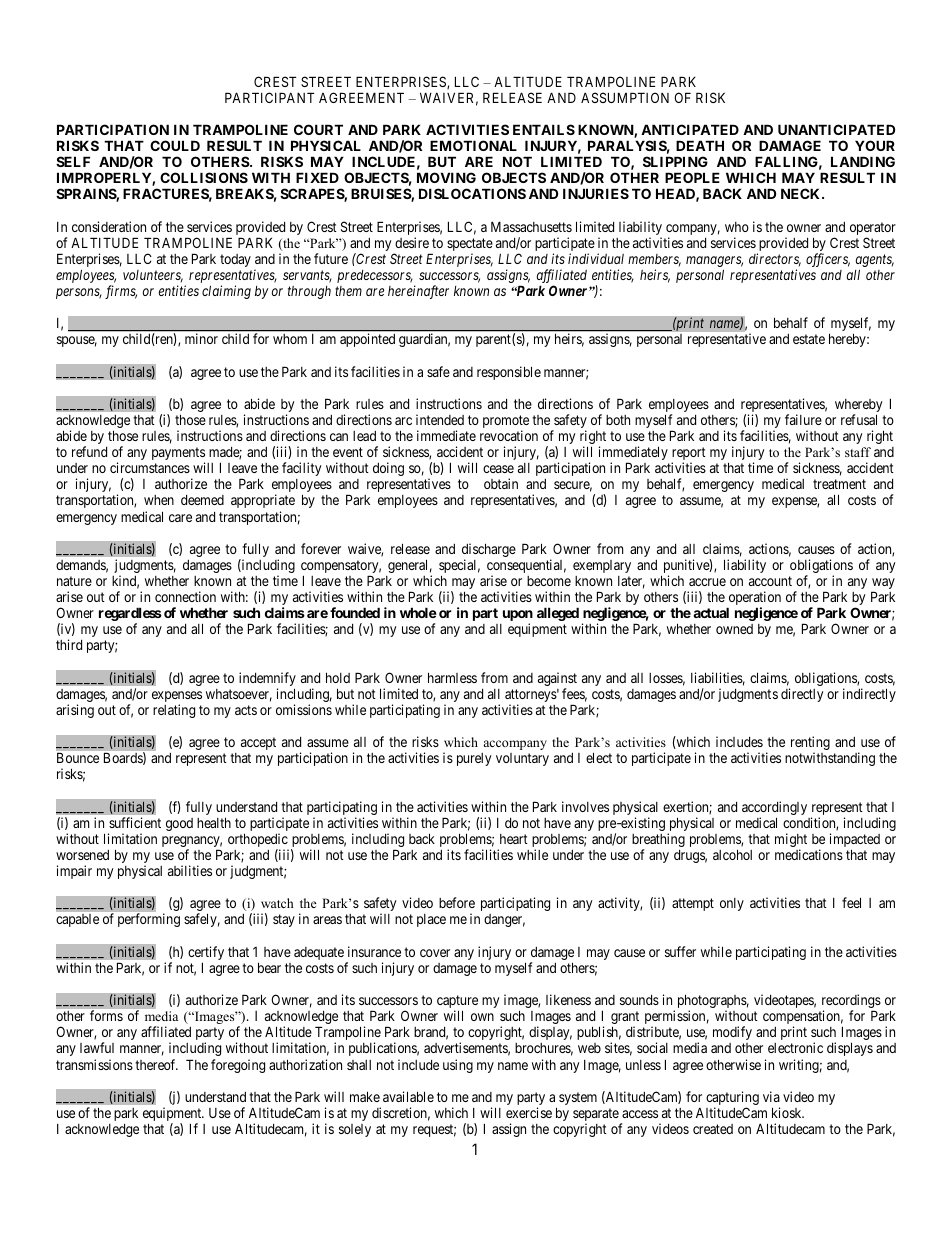 The image size is (952, 1233). I want to click on DEATH, so click(700, 145).
